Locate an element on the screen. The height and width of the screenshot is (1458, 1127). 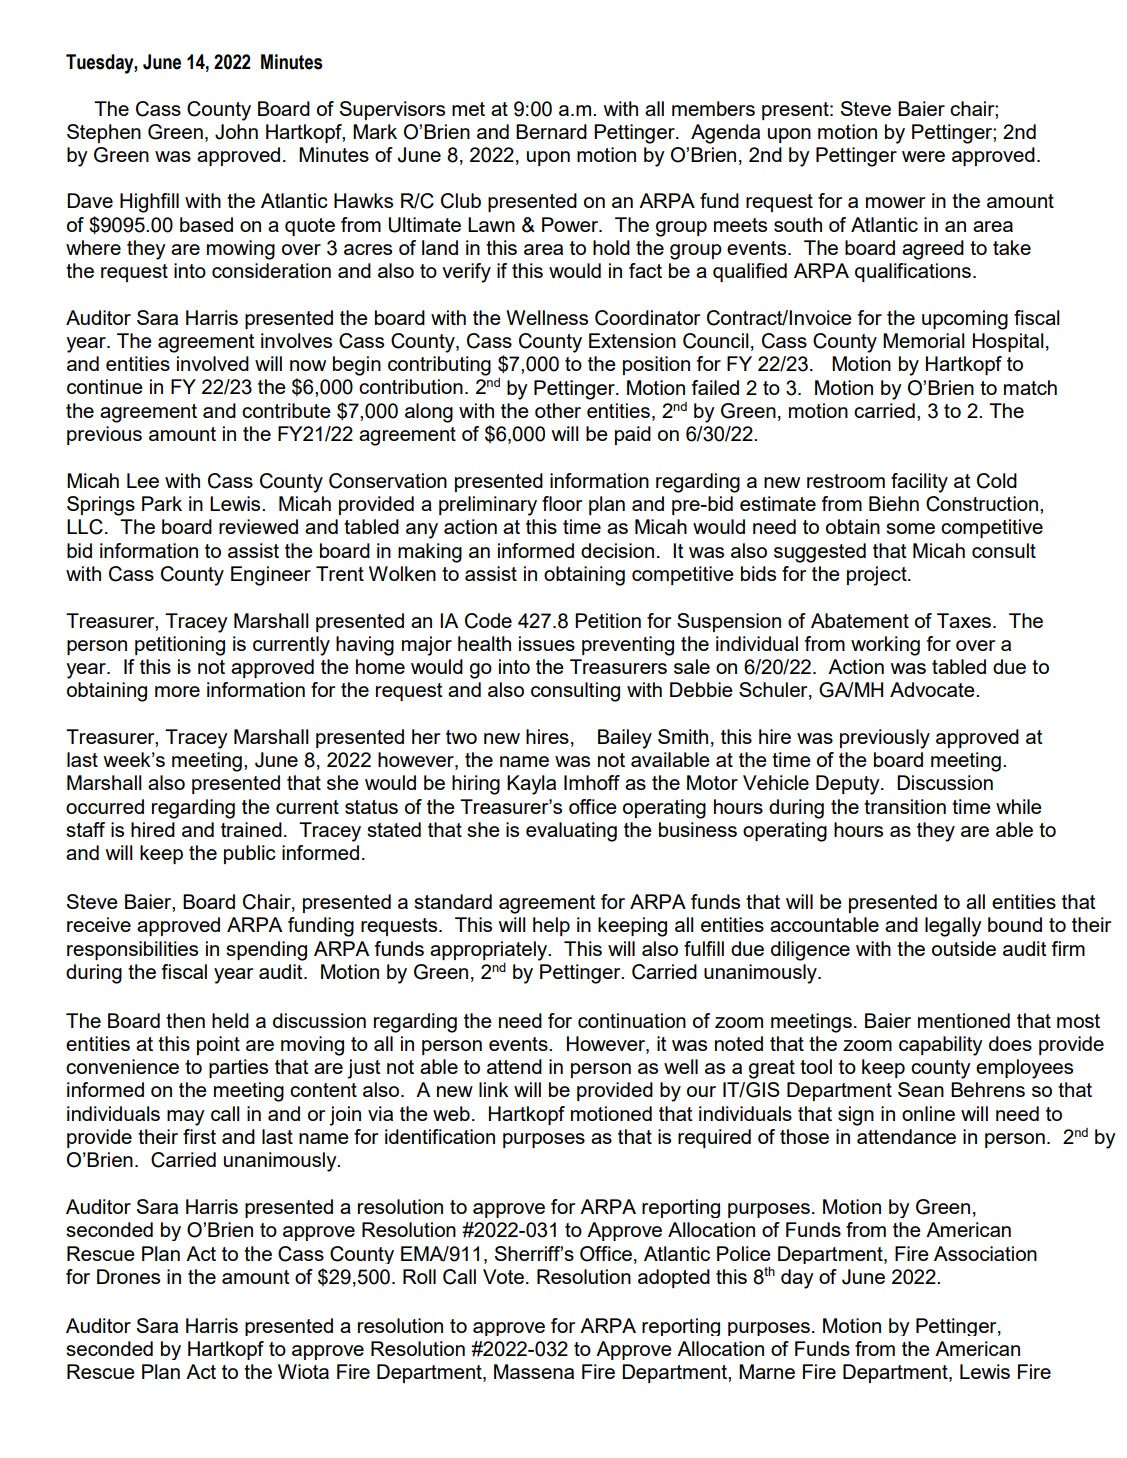
some is located at coordinates (910, 528).
